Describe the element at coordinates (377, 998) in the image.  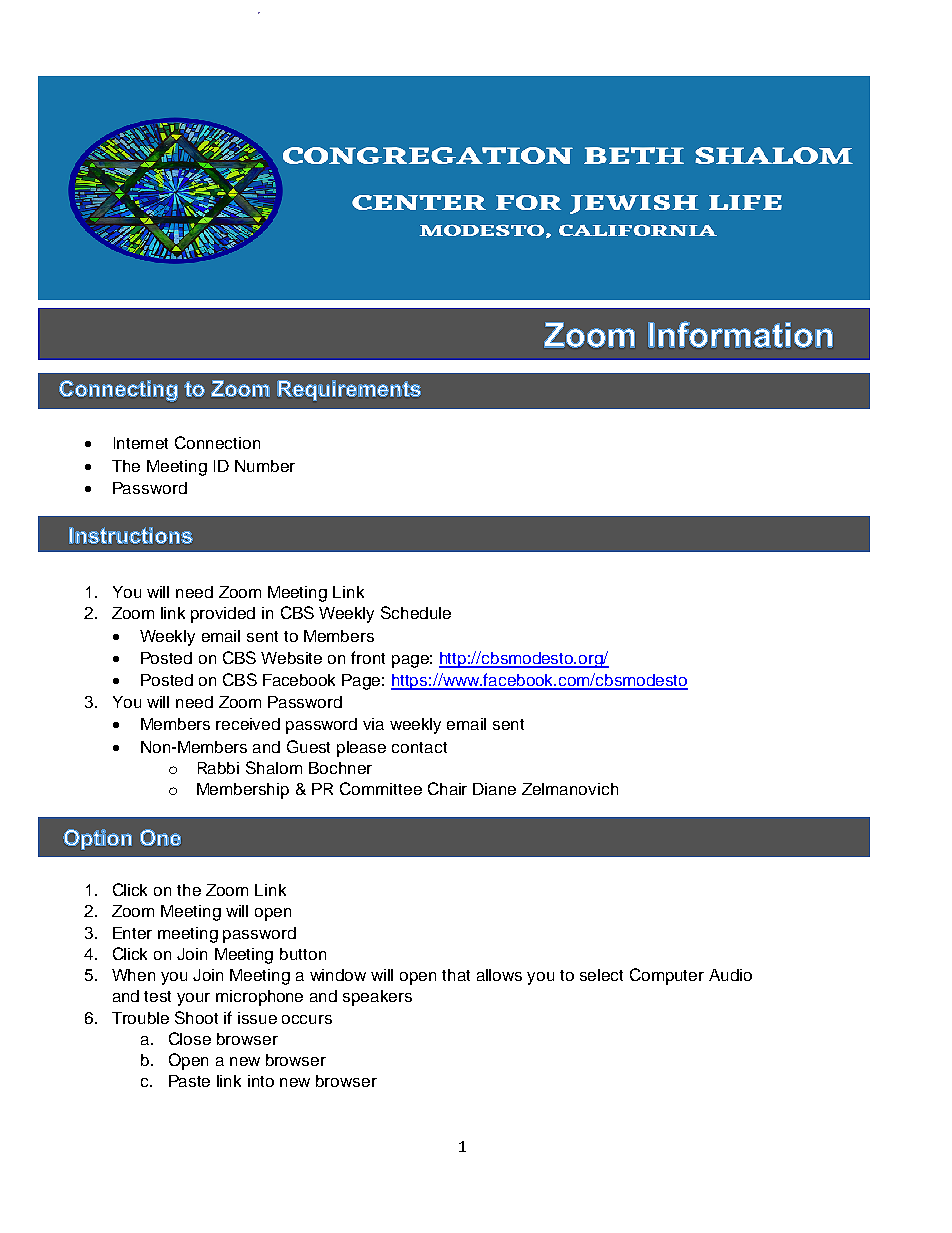
I see `speakers` at that location.
